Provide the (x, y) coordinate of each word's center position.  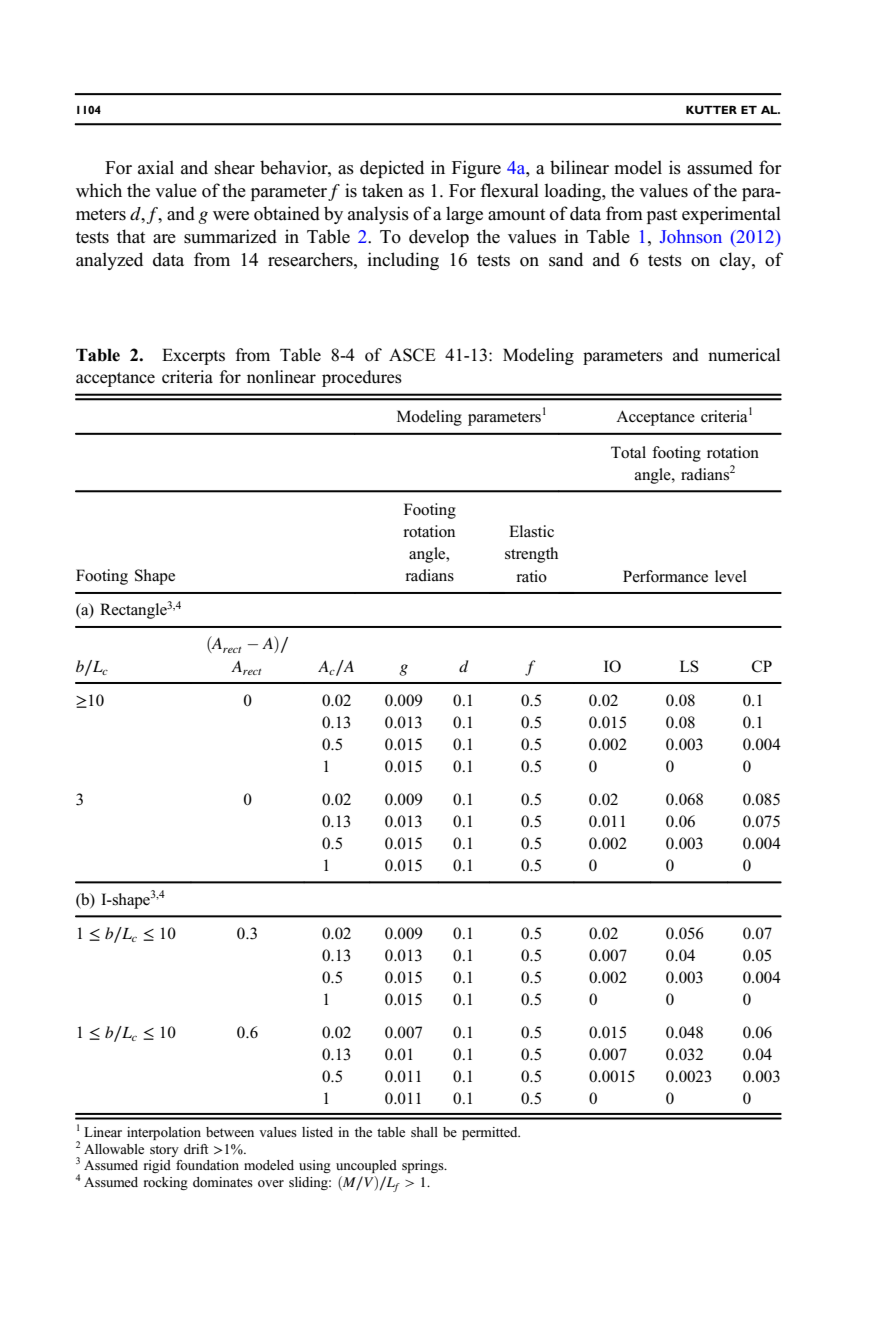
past (662, 216)
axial (156, 167)
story (164, 1151)
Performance (665, 576)
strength (531, 555)
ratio (531, 576)
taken (382, 190)
